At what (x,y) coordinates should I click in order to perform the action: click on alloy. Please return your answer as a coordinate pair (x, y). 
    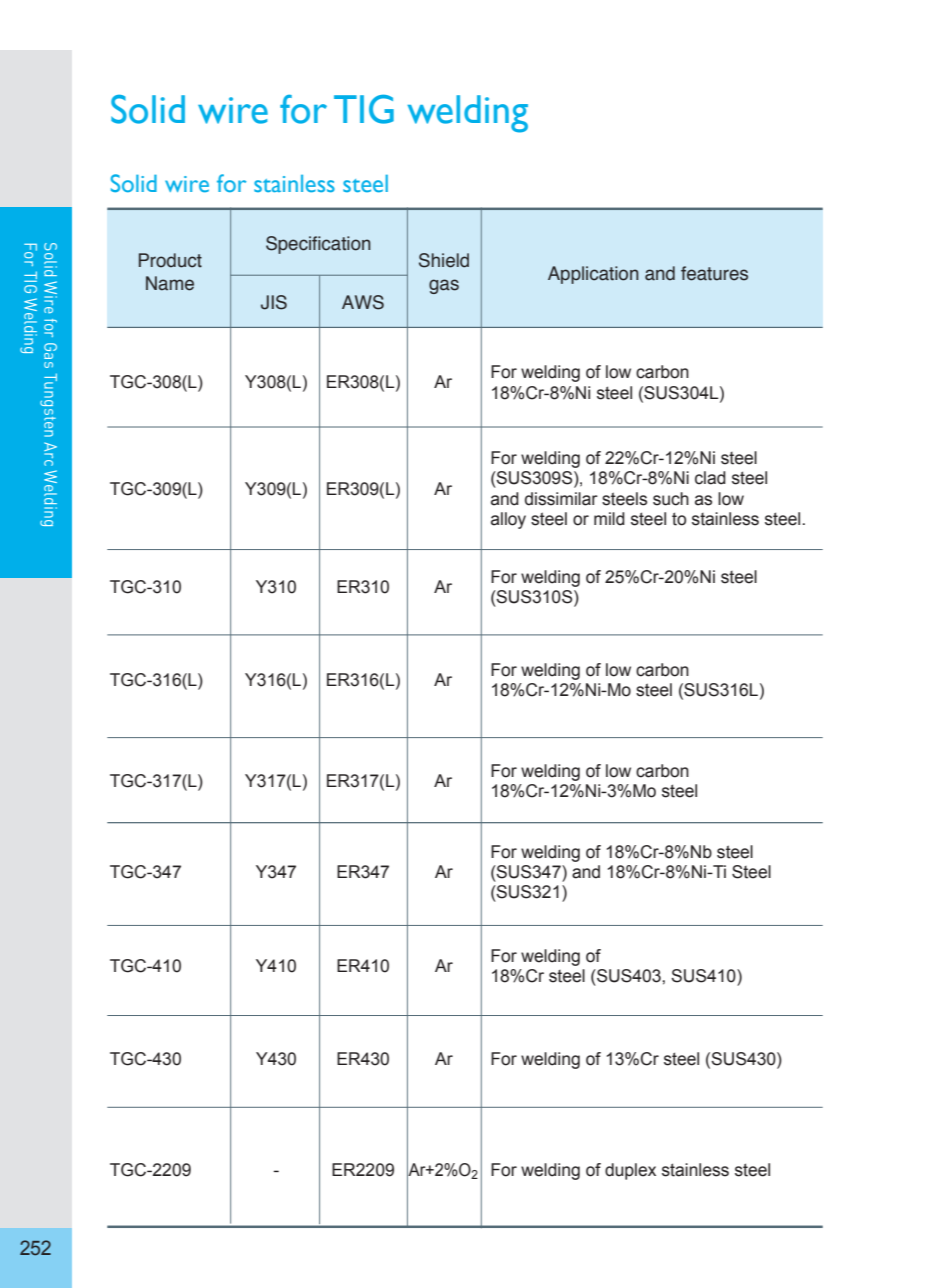
    Looking at the image, I should click on (508, 520).
